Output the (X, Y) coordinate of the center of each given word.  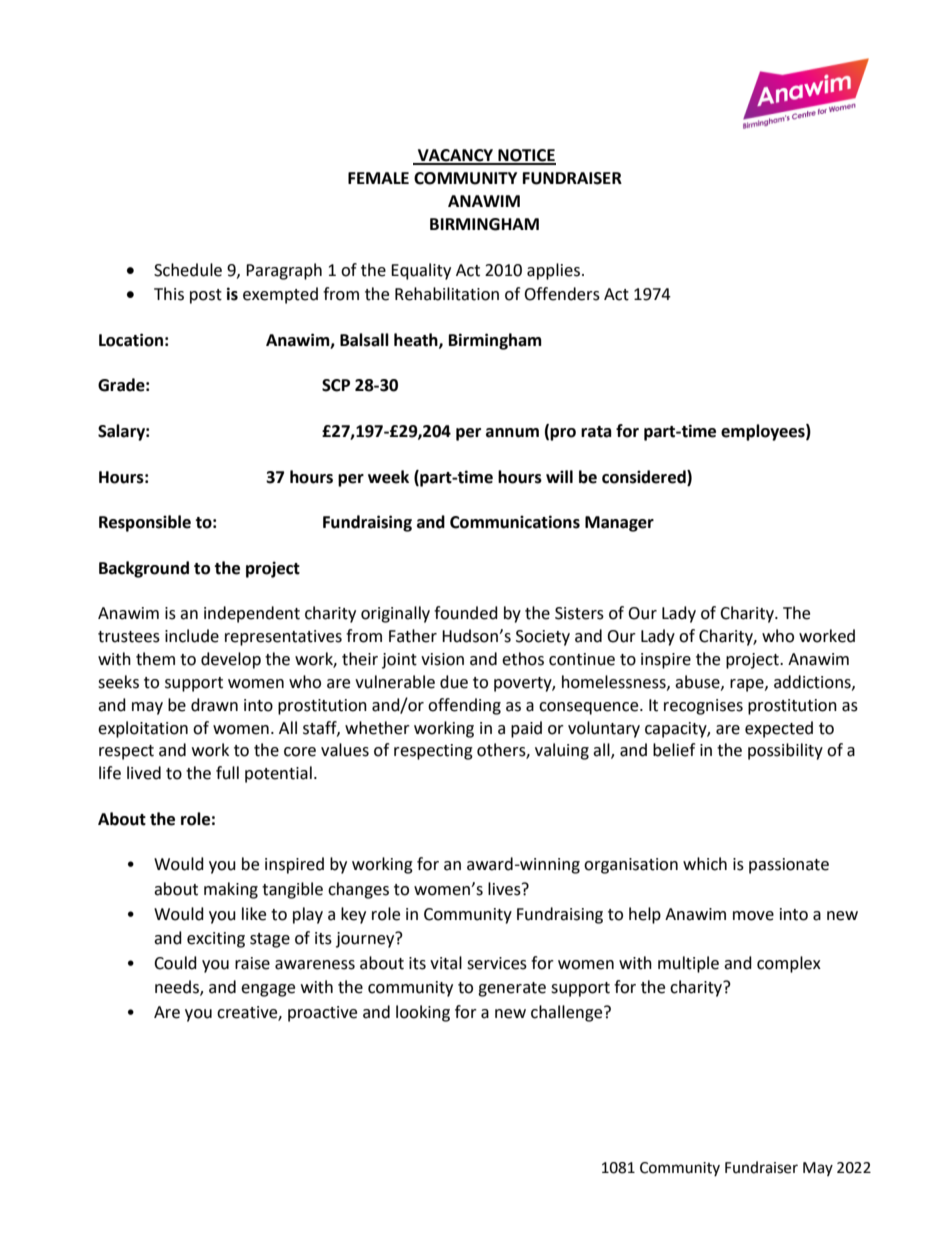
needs (178, 988)
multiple (688, 964)
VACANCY (456, 156)
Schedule (188, 270)
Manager (619, 524)
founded (466, 613)
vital (446, 963)
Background (144, 569)
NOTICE (526, 156)
